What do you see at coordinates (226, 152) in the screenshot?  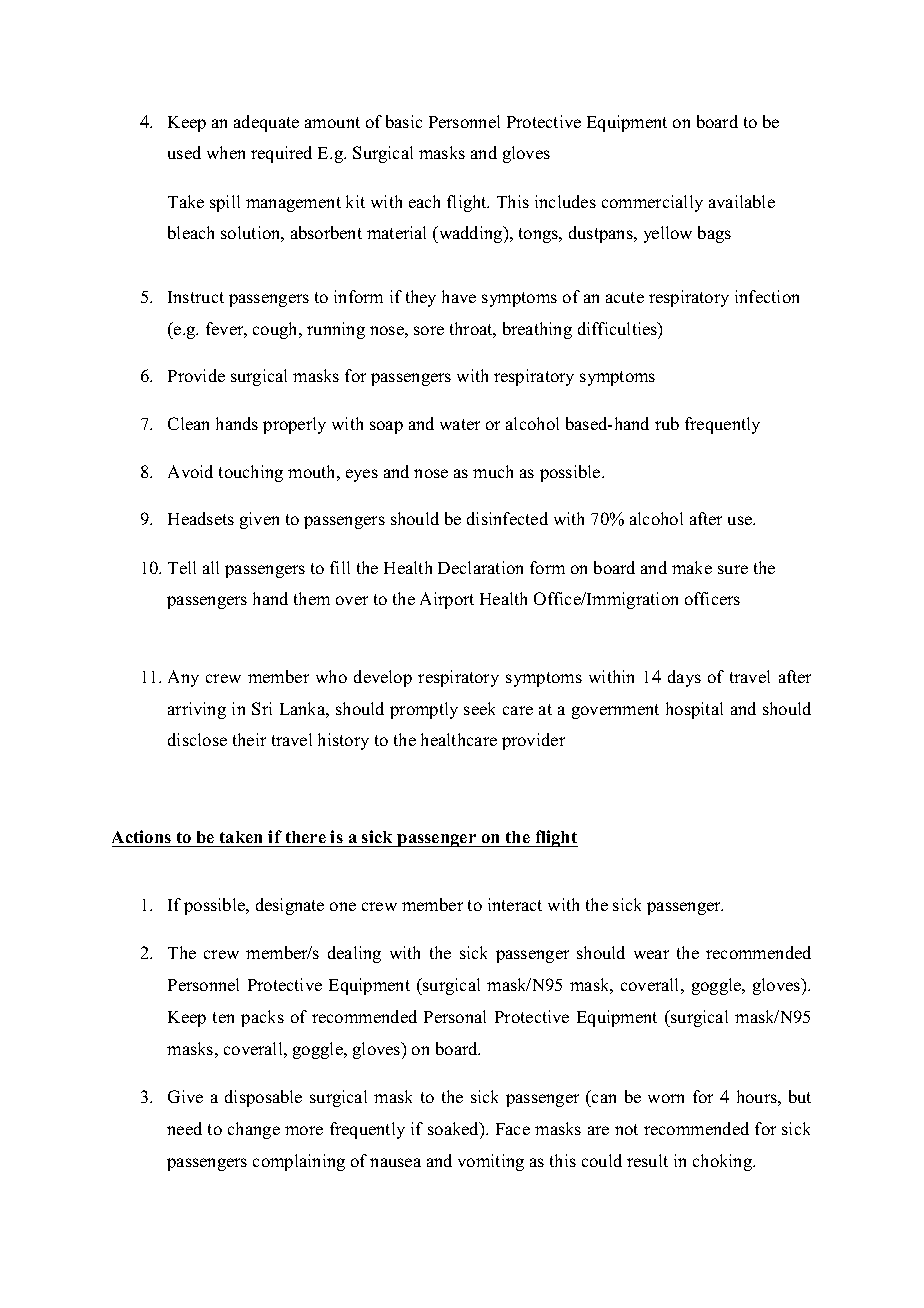 I see `when` at bounding box center [226, 152].
